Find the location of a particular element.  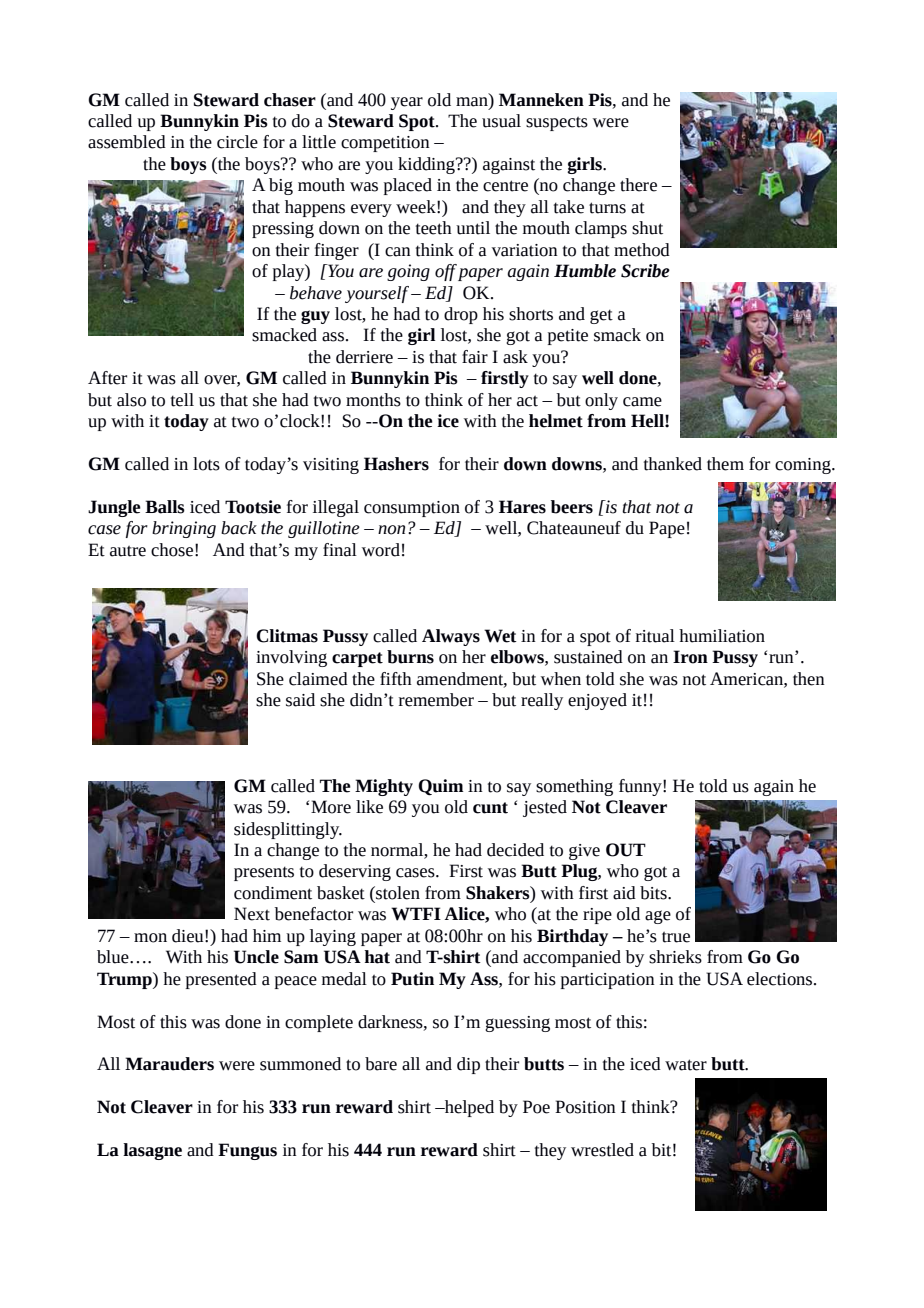

presents is located at coordinates (264, 873).
